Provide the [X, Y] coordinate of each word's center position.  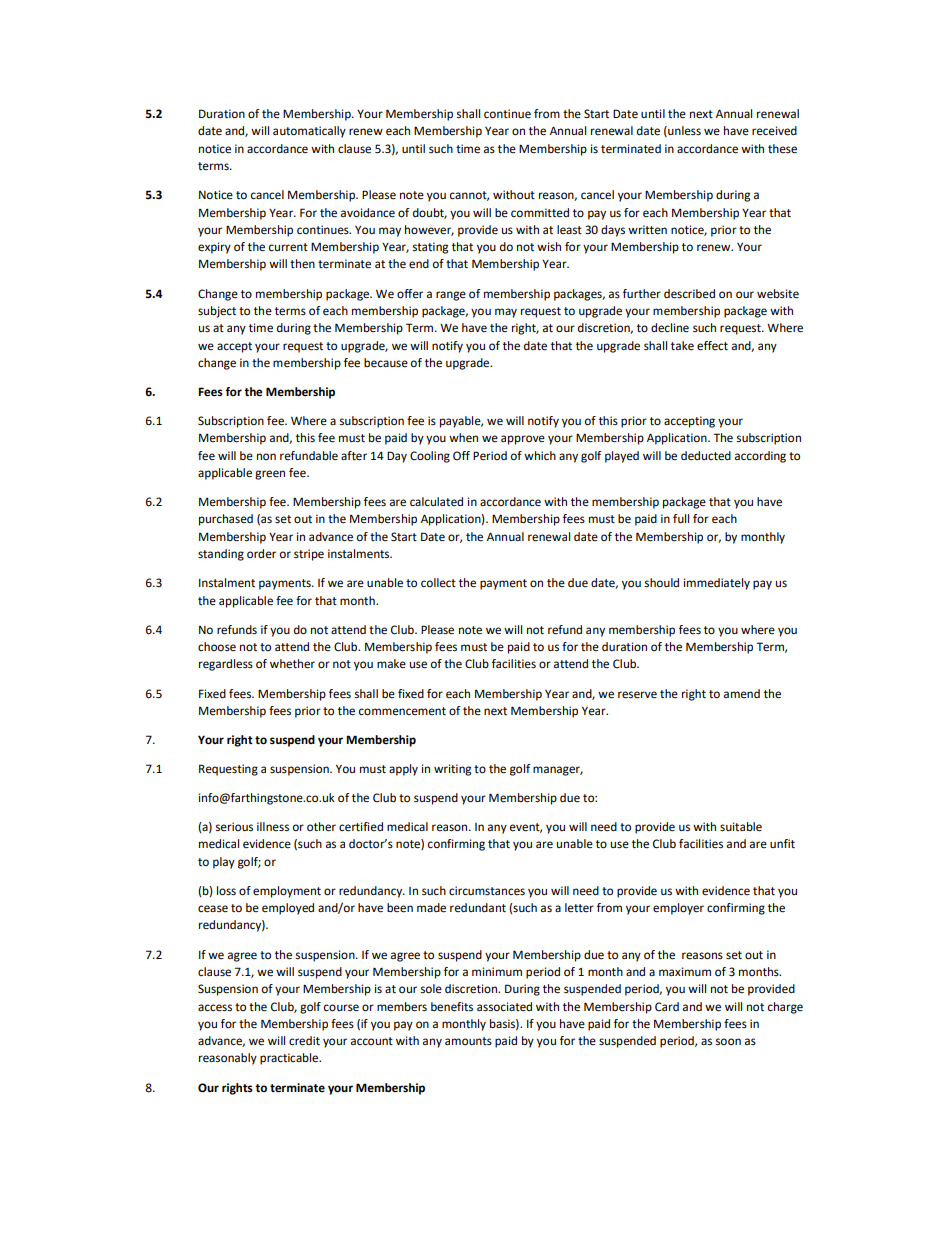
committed [540, 213]
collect [438, 583]
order [261, 554]
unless [683, 131]
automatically [309, 132]
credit [304, 1041]
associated [504, 1007]
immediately [717, 584]
